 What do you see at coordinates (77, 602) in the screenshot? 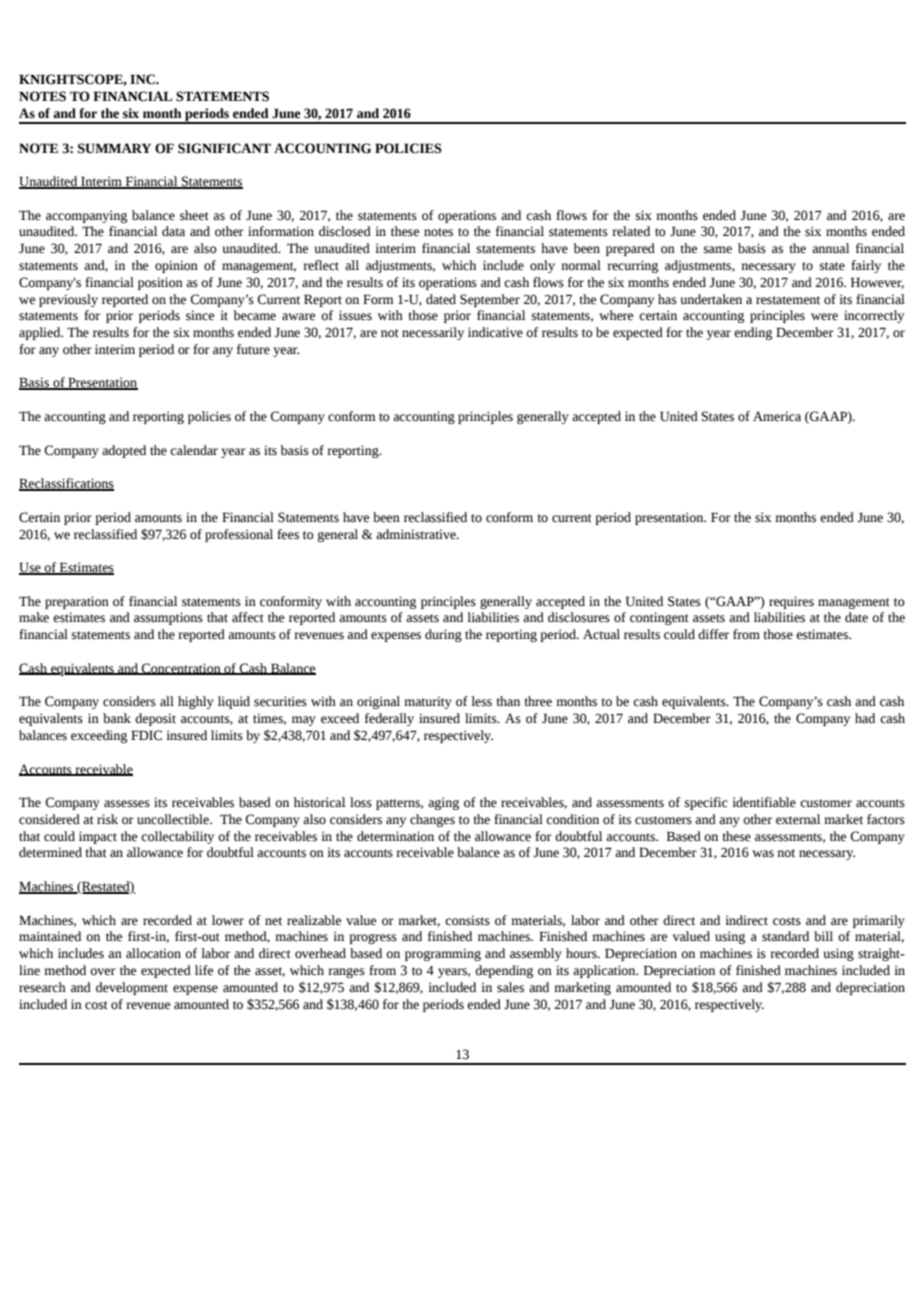
I see `preparation` at bounding box center [77, 602].
